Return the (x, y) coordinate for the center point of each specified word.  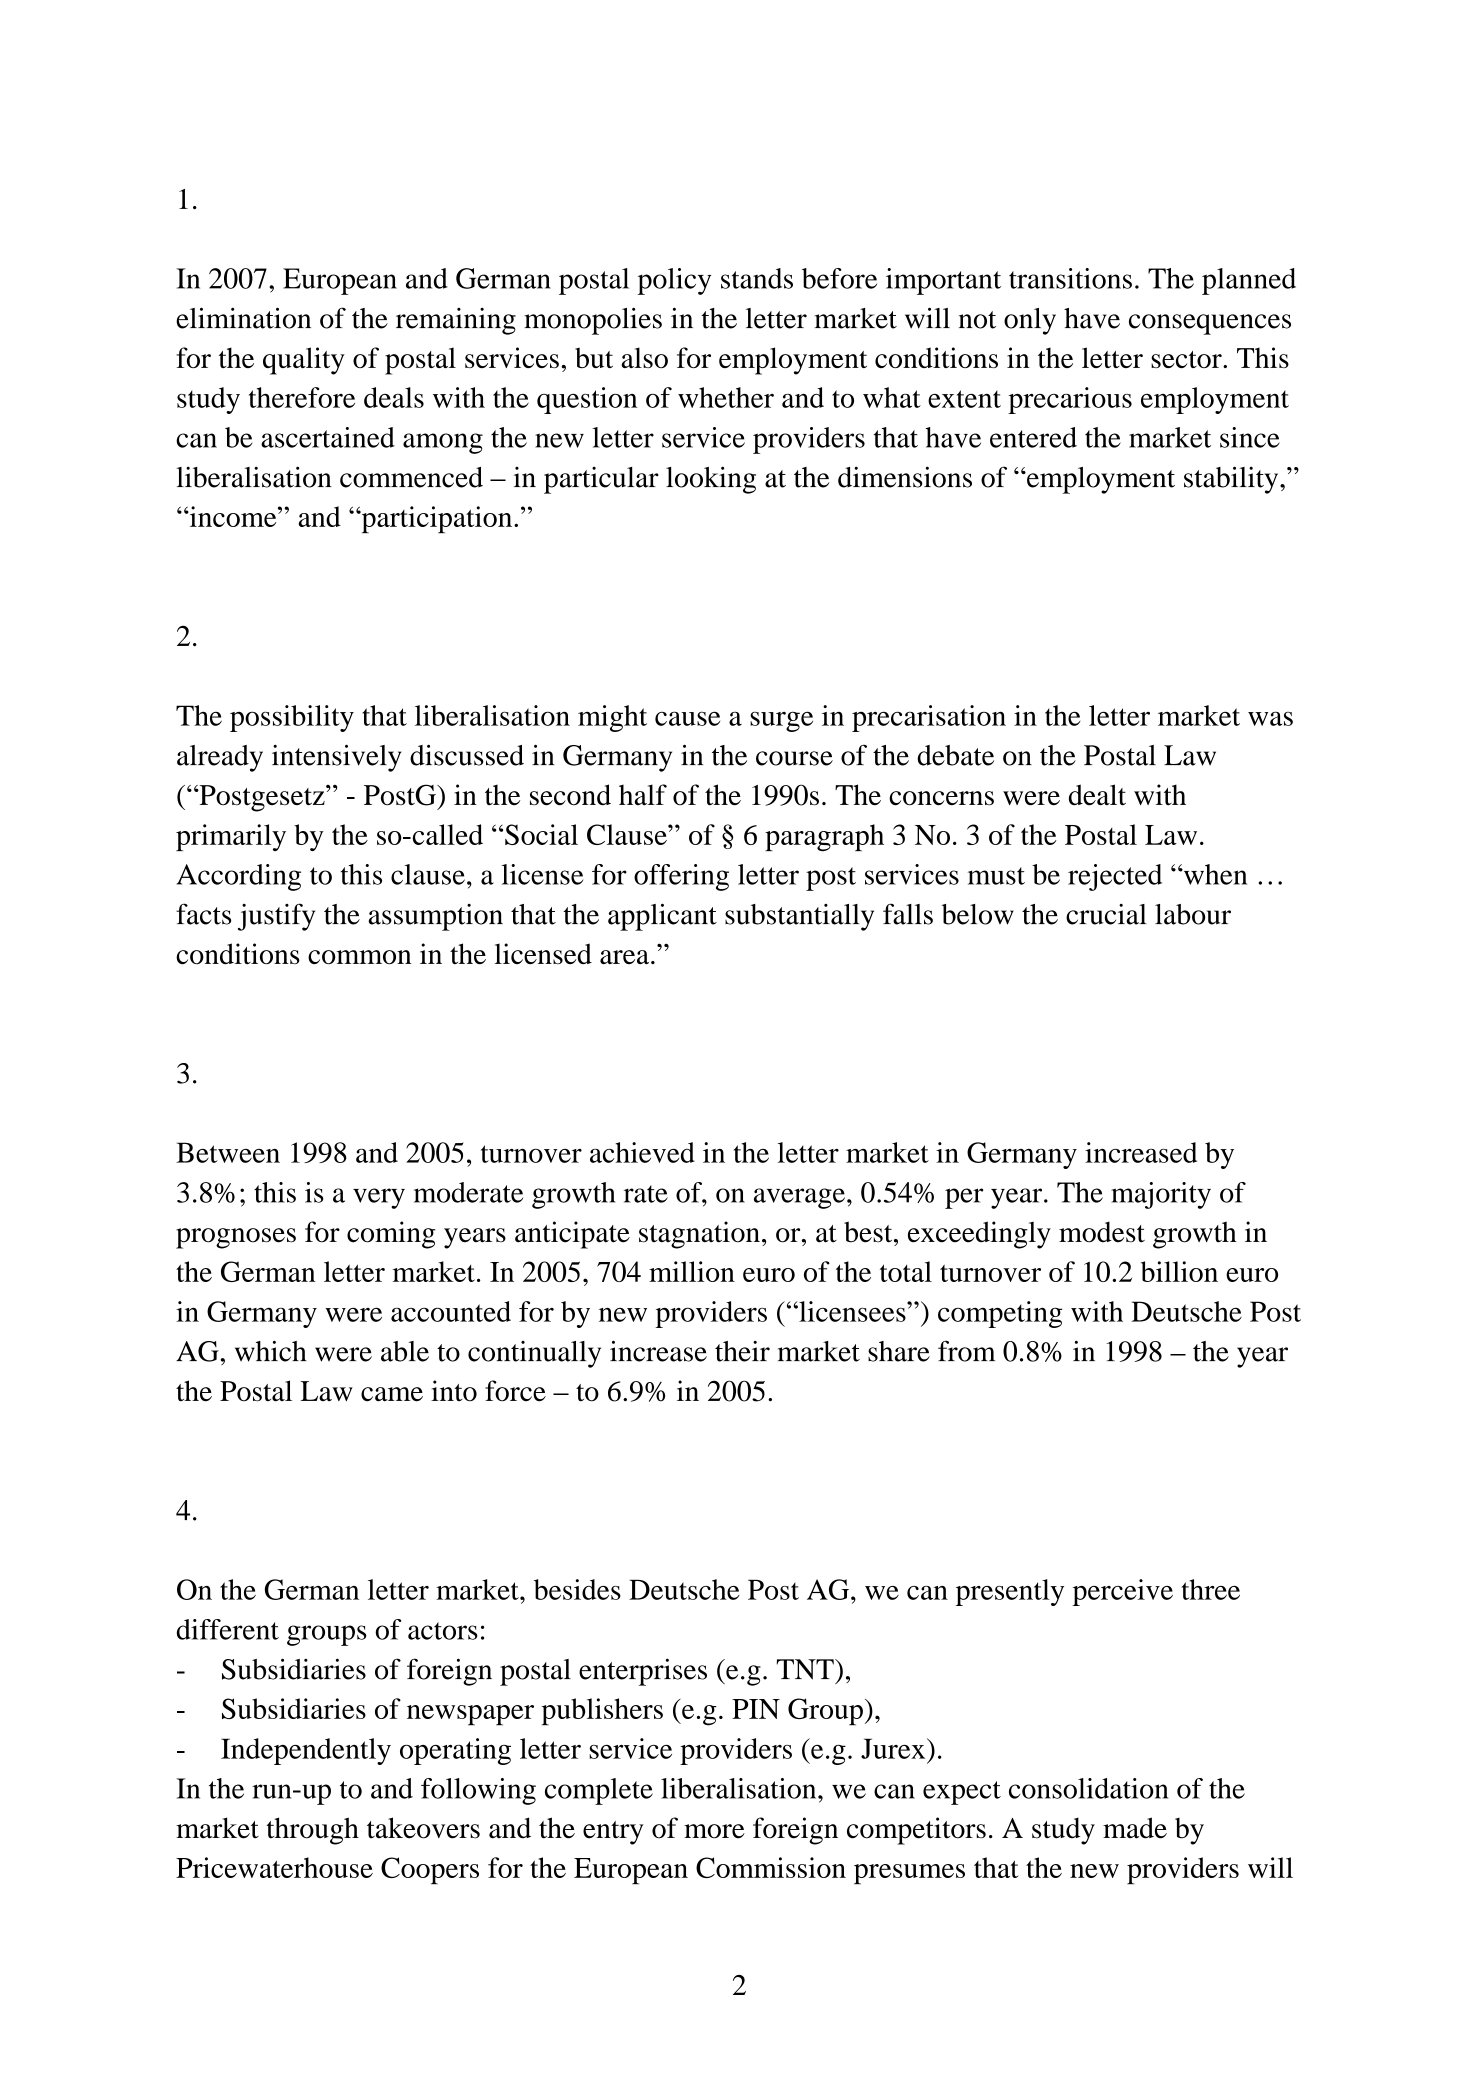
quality (304, 361)
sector (1187, 359)
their (742, 1351)
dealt (1097, 795)
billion (1179, 1271)
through (312, 1831)
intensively (337, 758)
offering (681, 877)
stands (757, 278)
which (271, 1351)
